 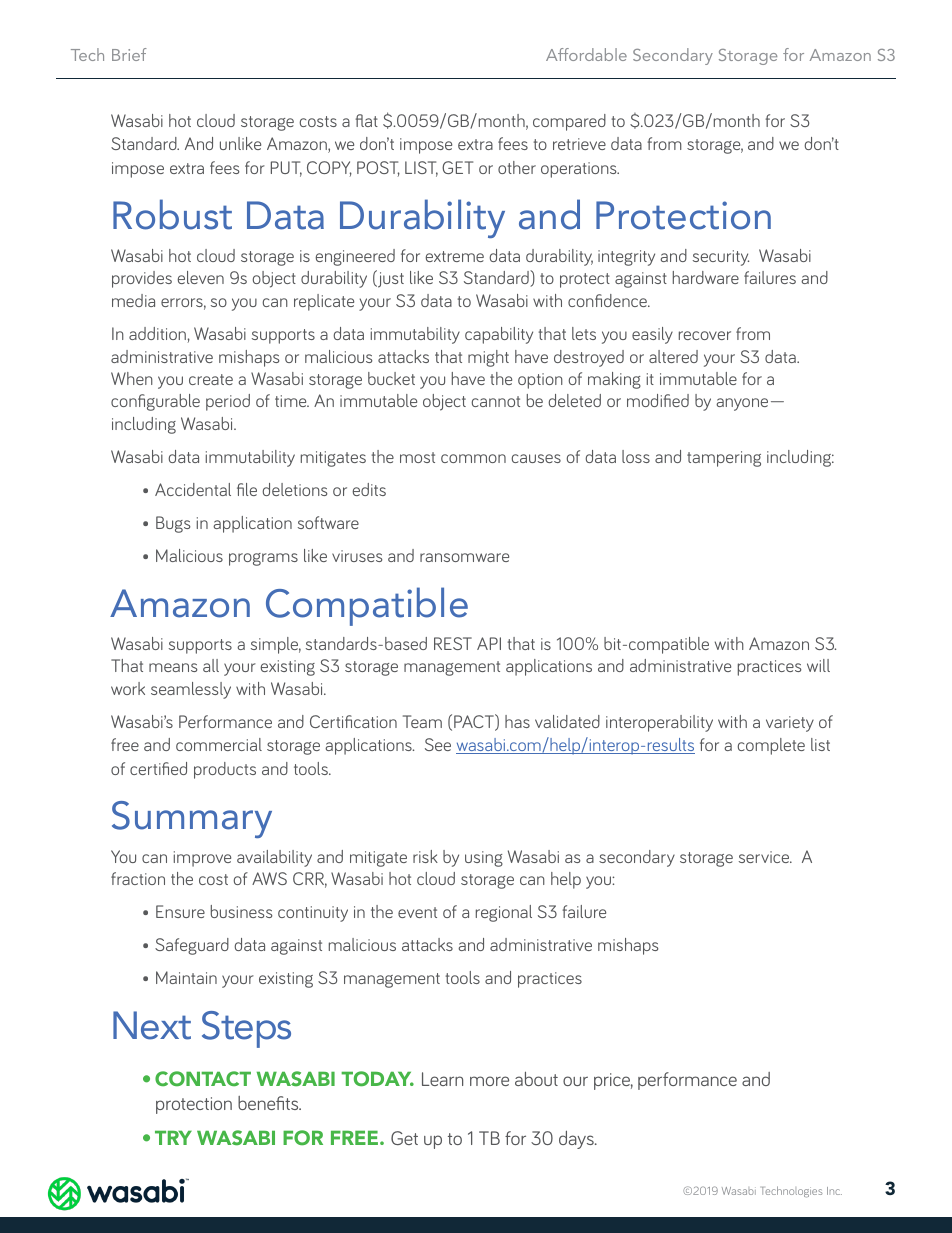 What do you see at coordinates (180, 911) in the page?
I see `Ensure` at bounding box center [180, 911].
